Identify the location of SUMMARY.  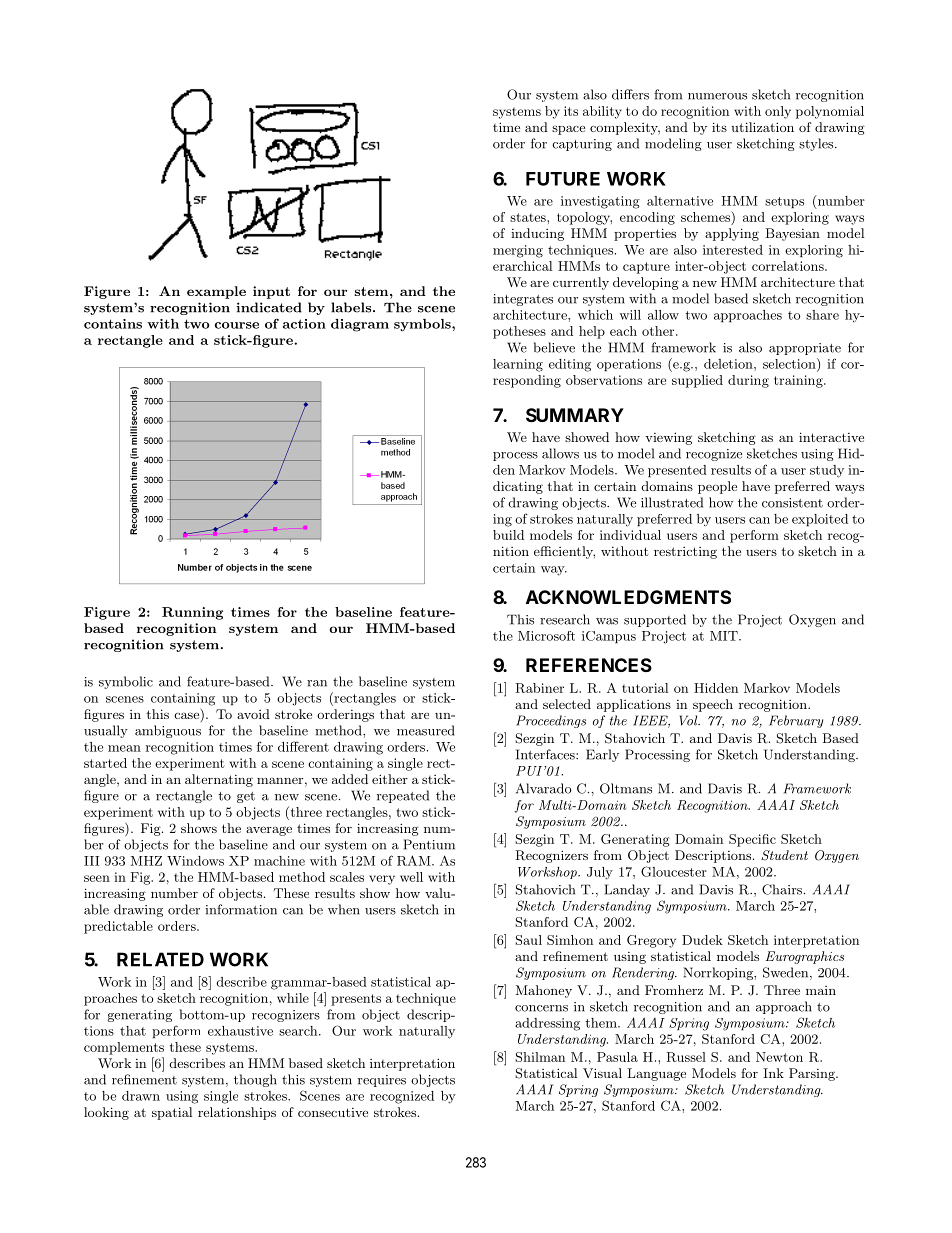
(575, 415).
